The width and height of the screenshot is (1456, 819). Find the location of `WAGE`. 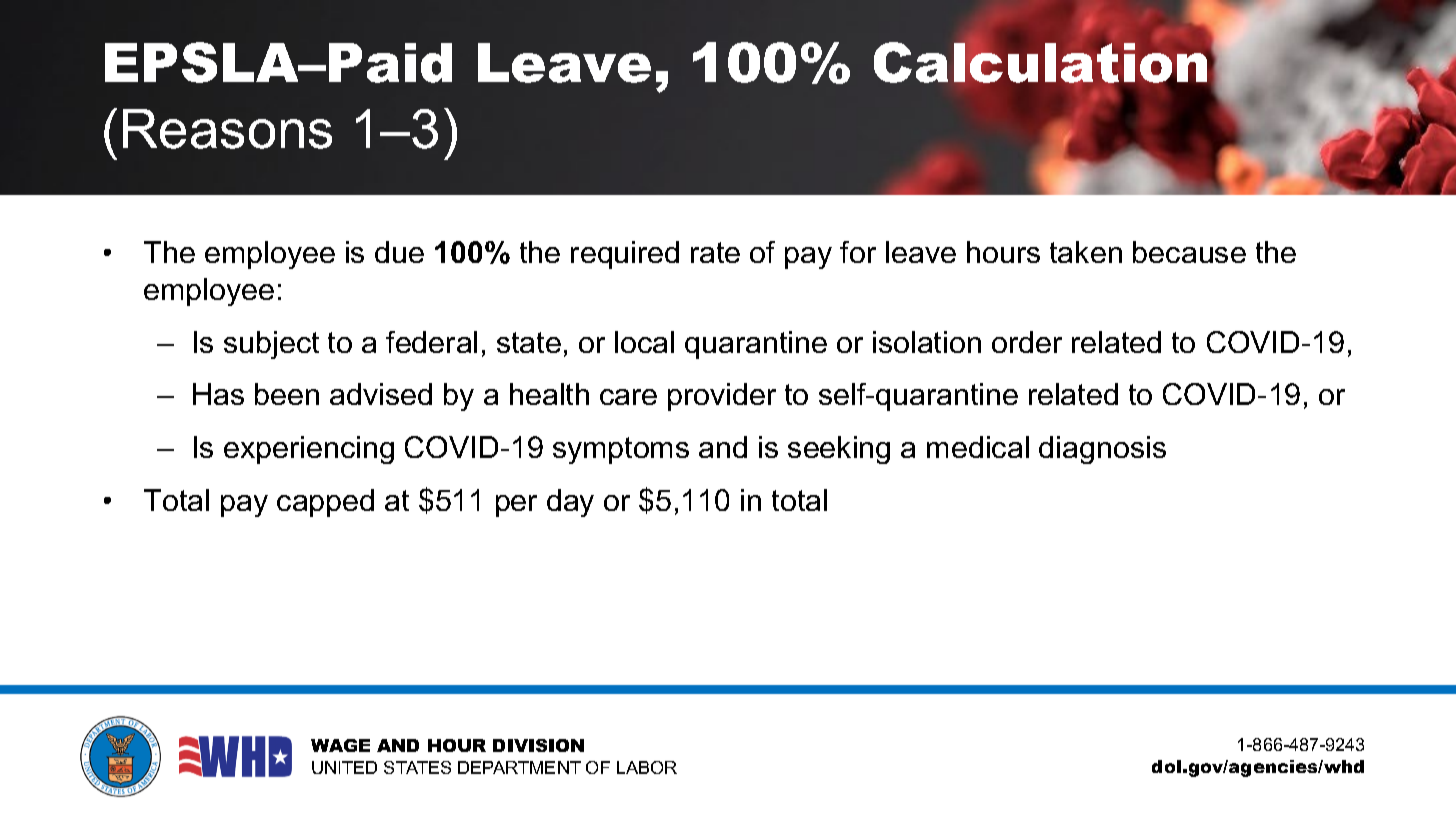

WAGE is located at coordinates (340, 745).
